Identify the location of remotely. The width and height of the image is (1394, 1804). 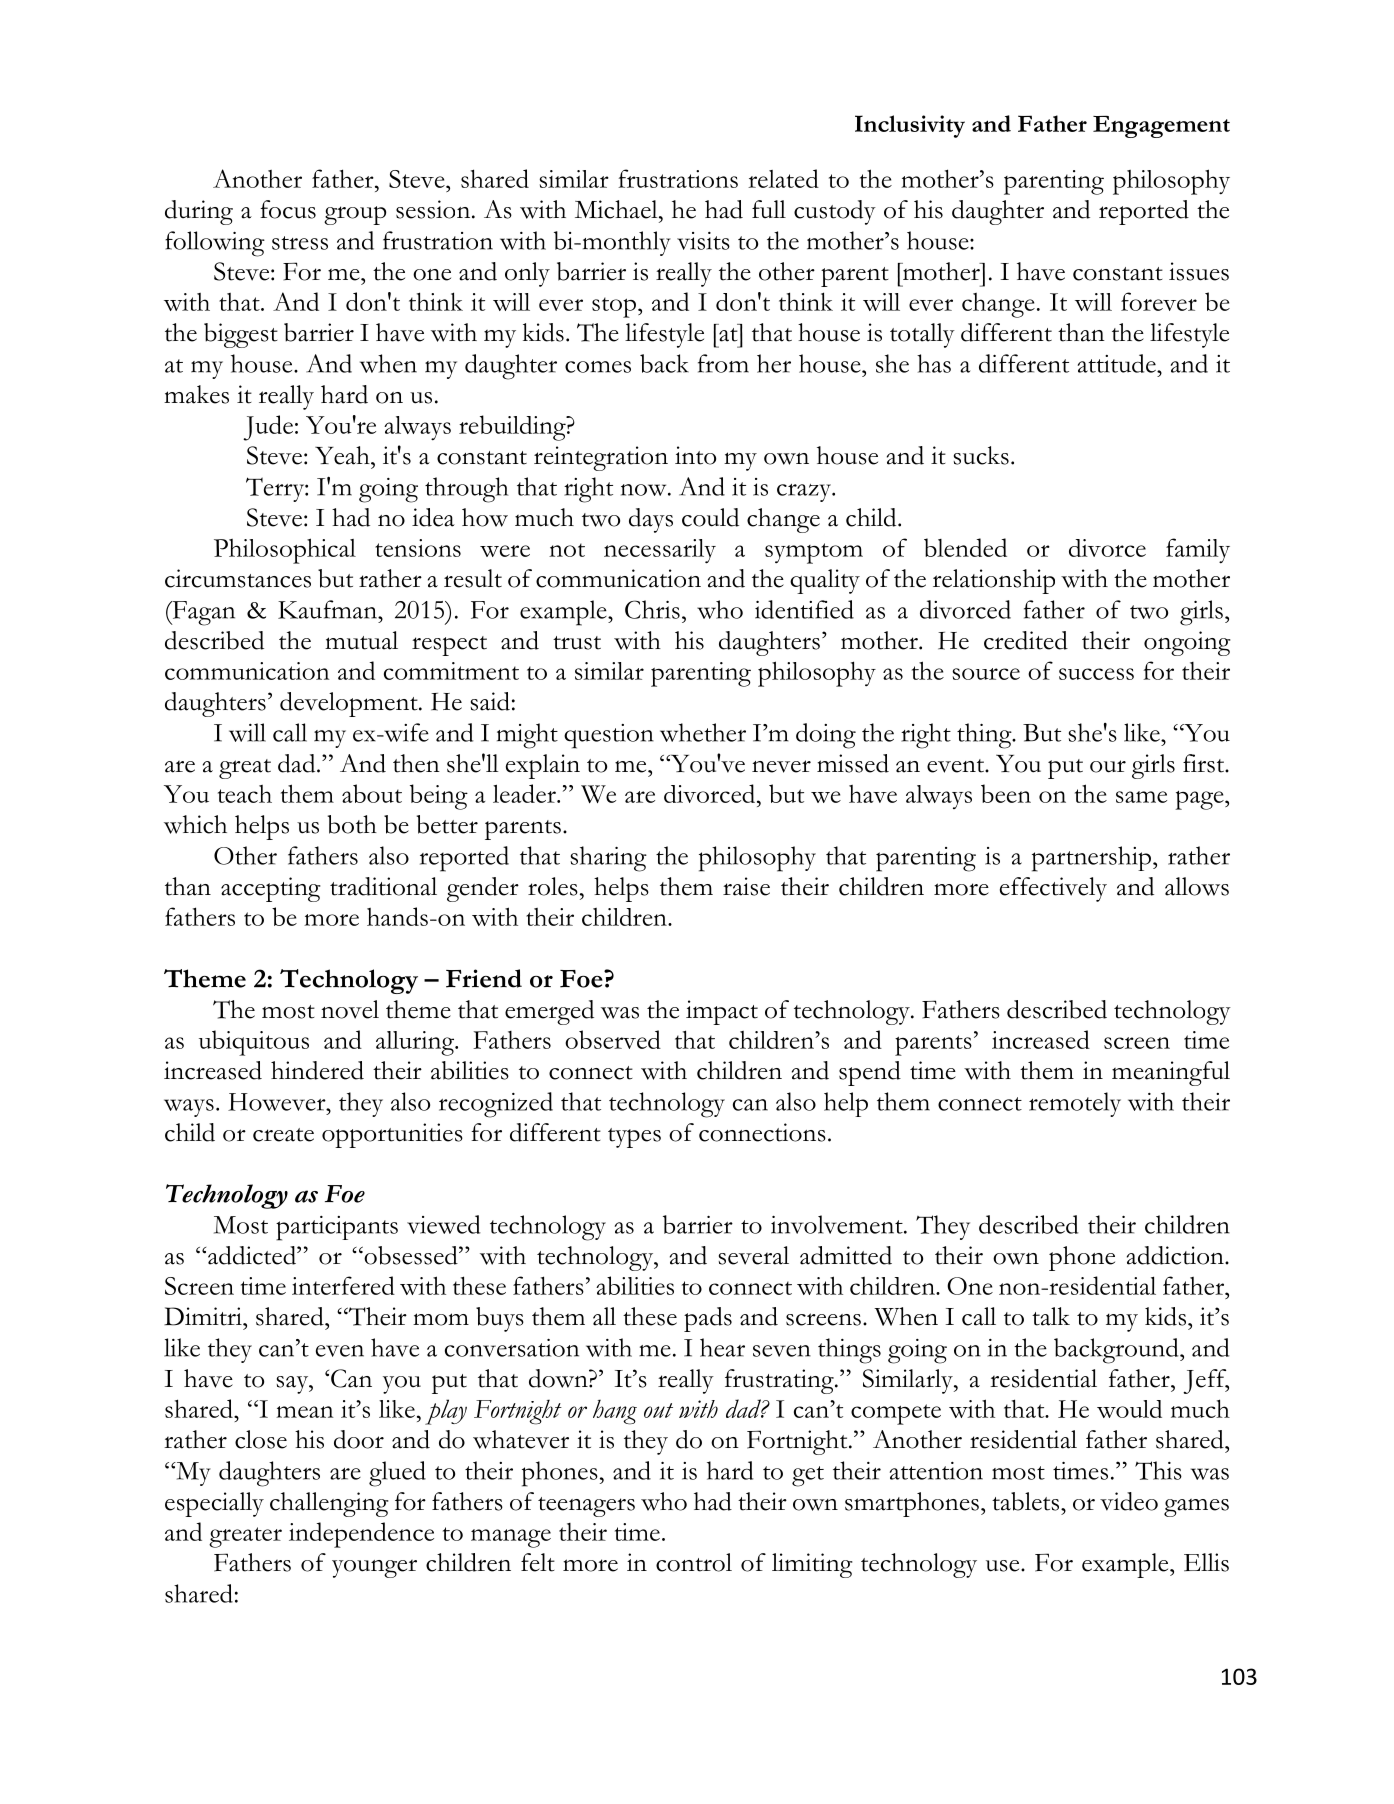
(1075, 1104).
